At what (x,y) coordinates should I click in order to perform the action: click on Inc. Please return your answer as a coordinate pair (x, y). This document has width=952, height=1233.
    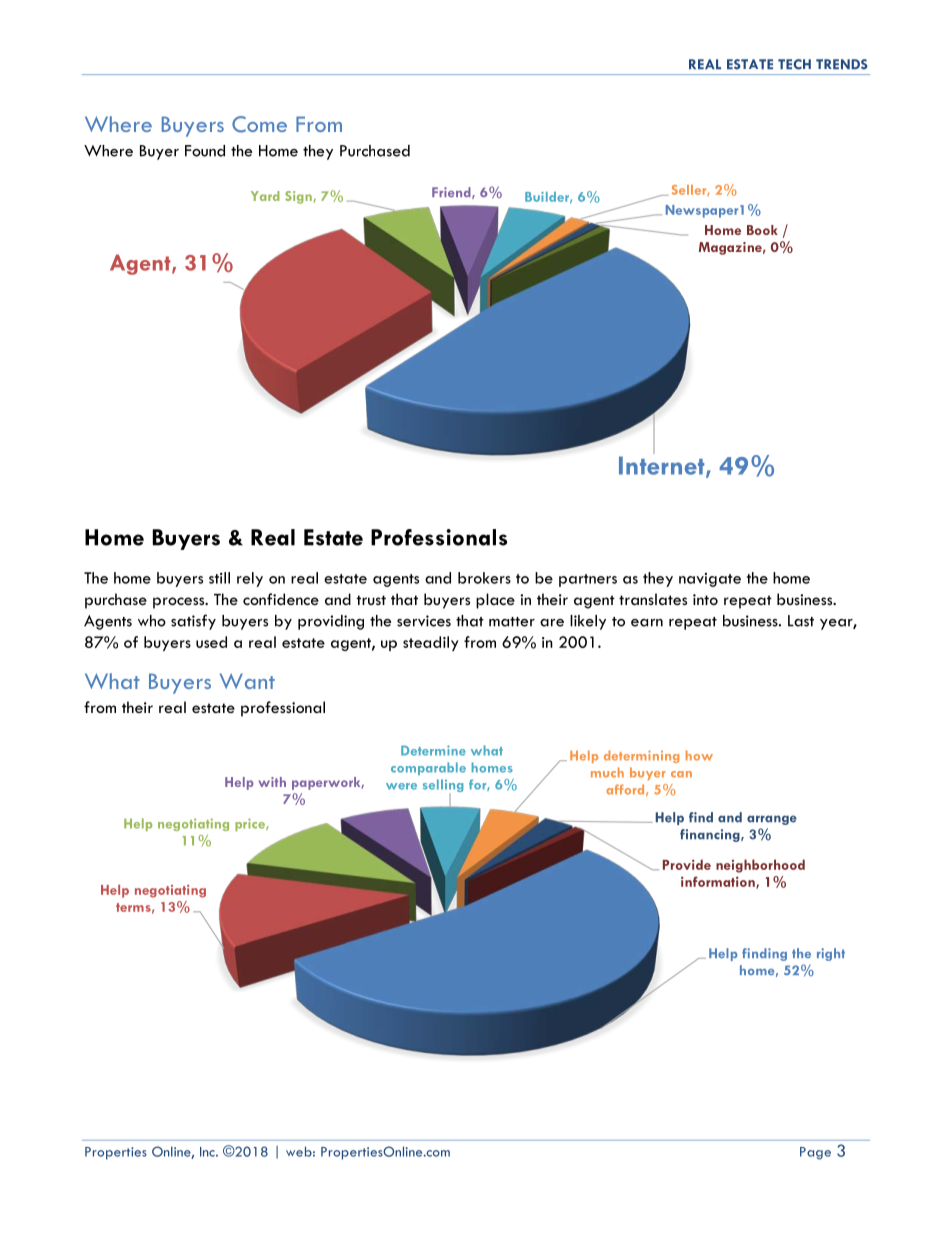
    Looking at the image, I should click on (208, 1152).
